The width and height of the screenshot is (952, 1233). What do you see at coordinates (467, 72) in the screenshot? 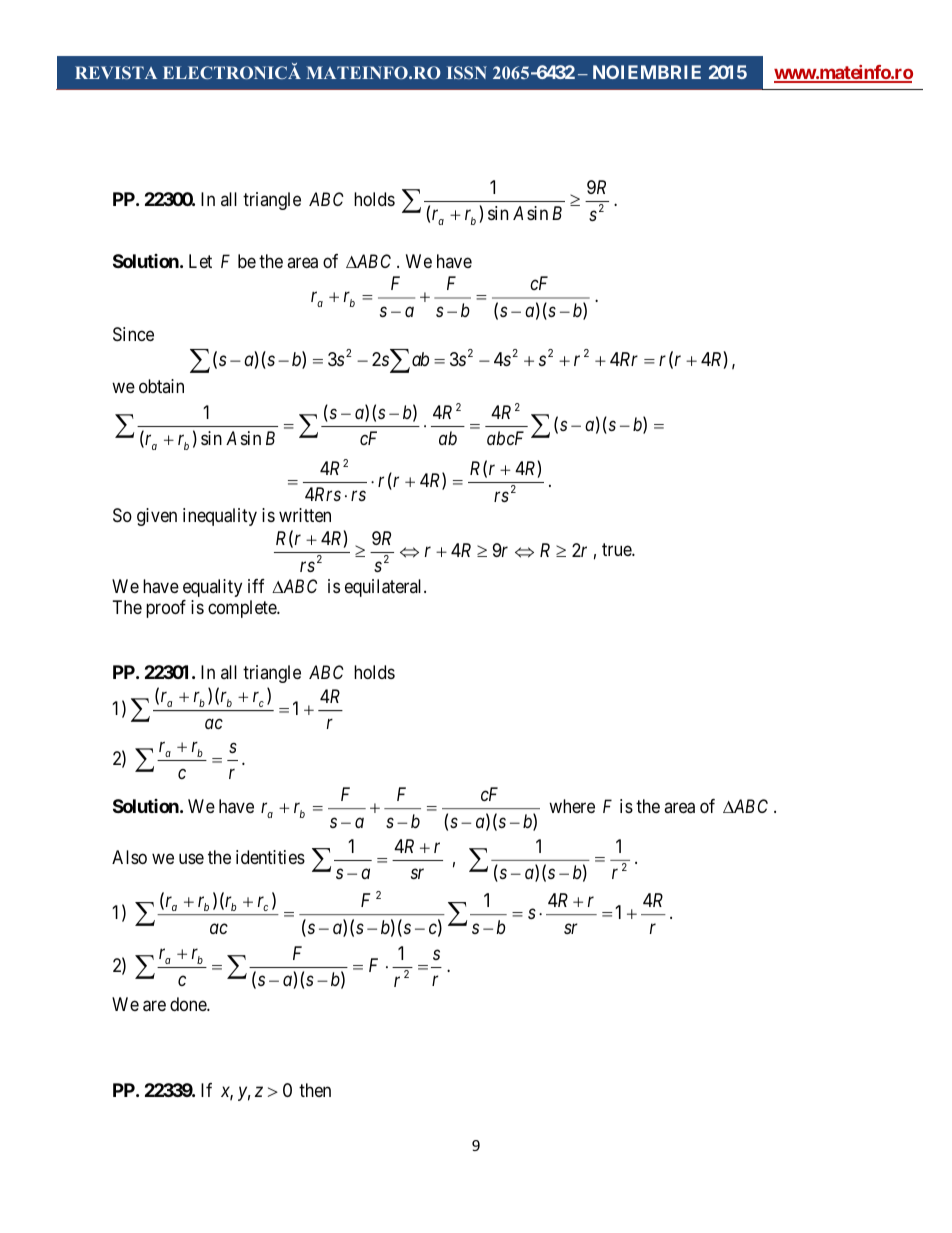
I see `ISSN` at bounding box center [467, 72].
